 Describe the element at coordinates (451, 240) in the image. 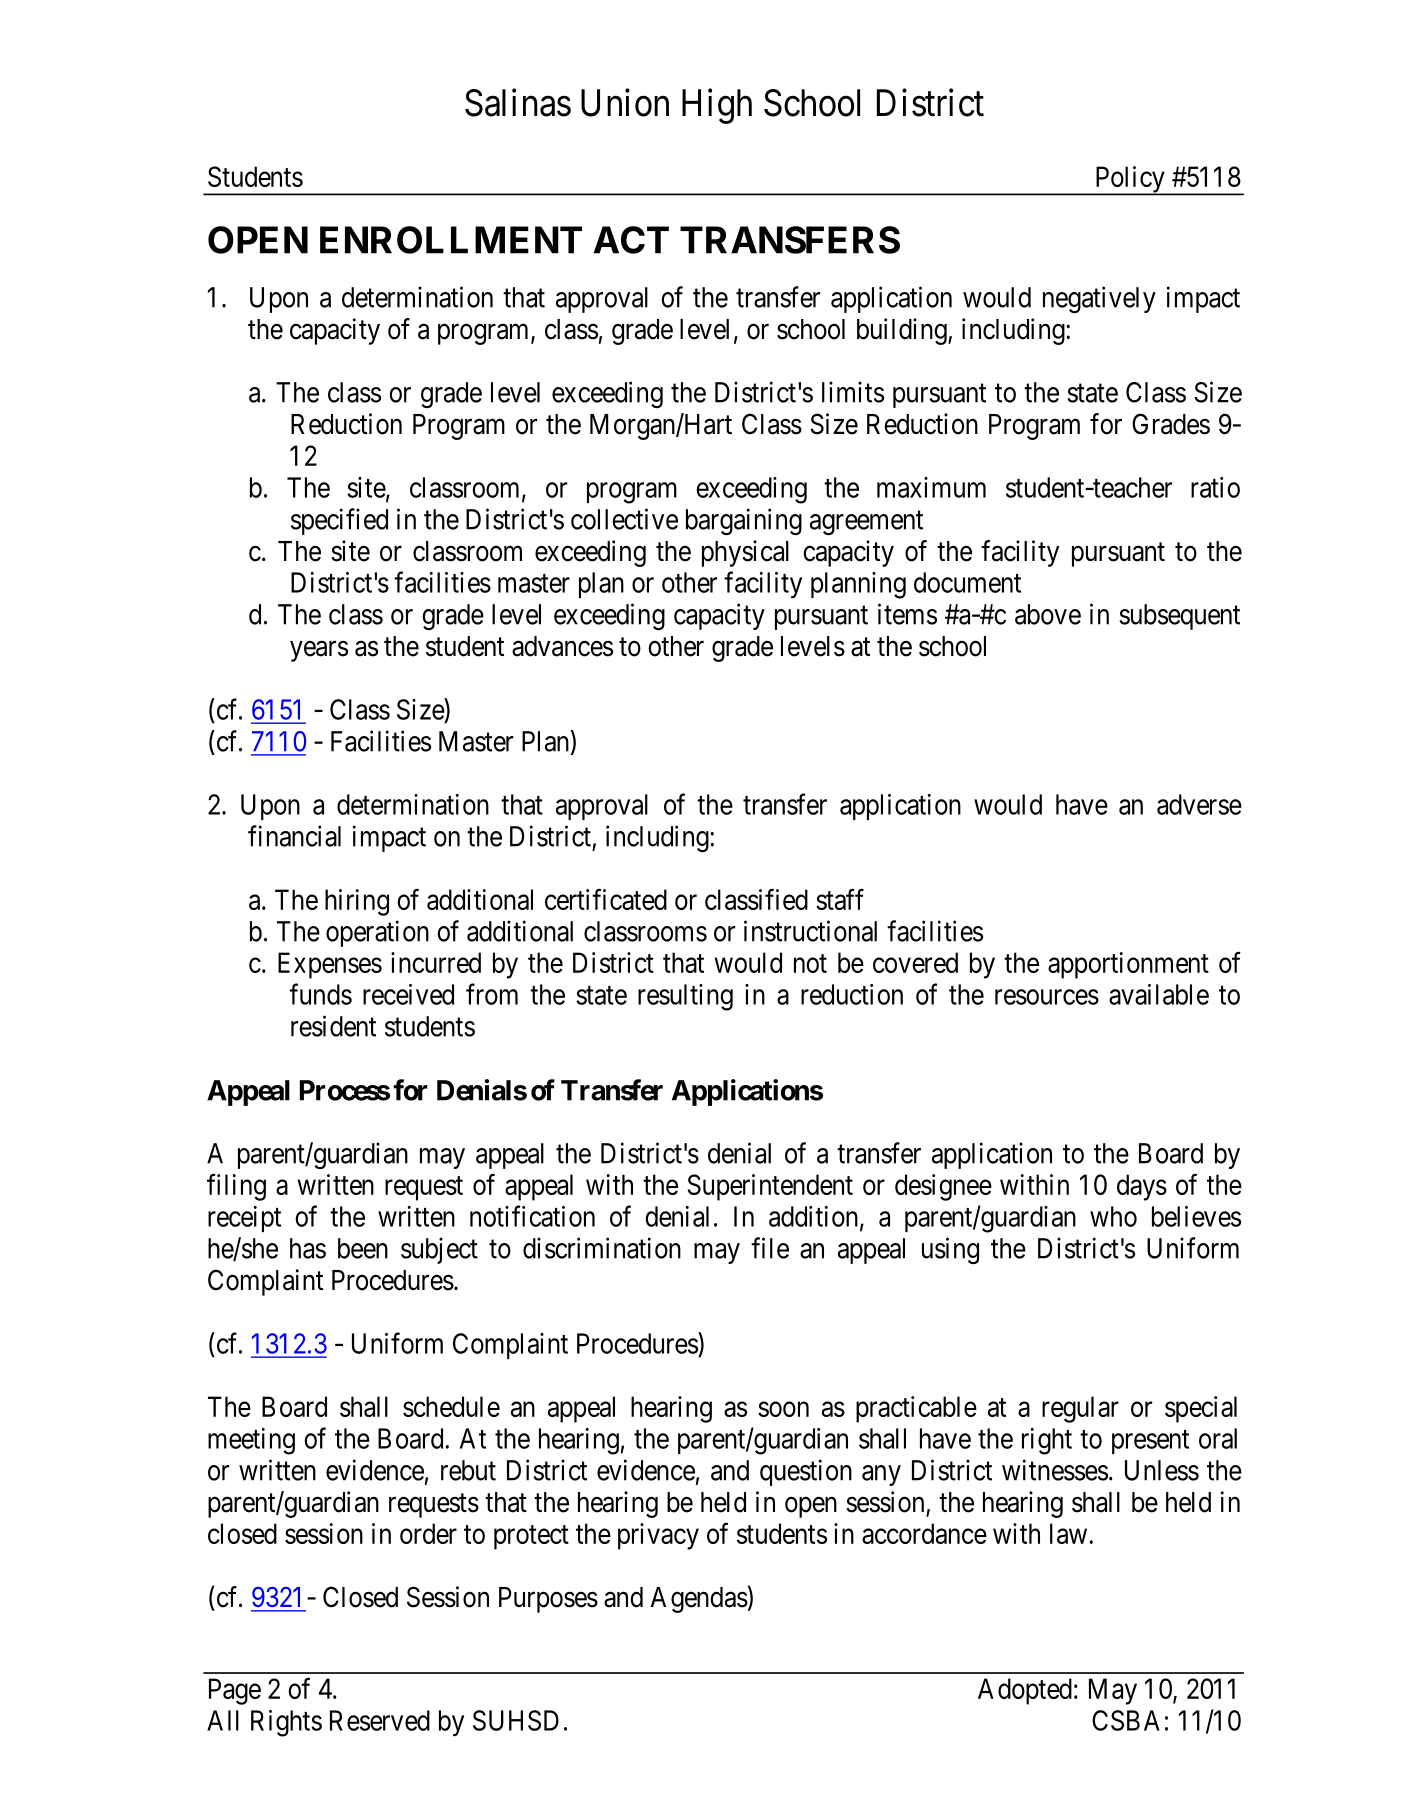

I see `ENROLLMENT` at that location.
